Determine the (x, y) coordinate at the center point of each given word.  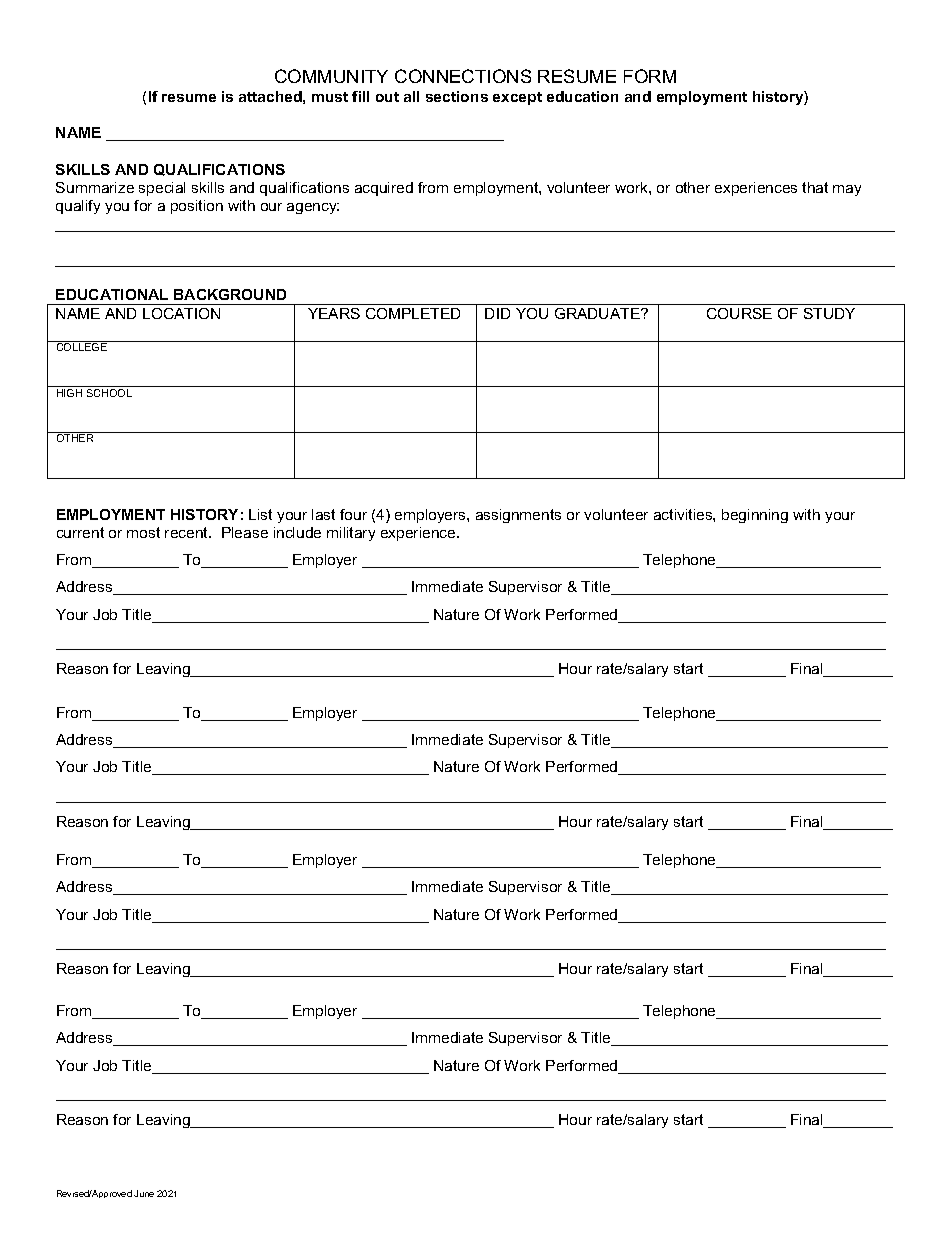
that (815, 187)
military (351, 534)
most (143, 532)
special (162, 189)
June (144, 1193)
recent (187, 532)
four (353, 514)
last (323, 514)
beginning (755, 516)
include (297, 532)
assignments (518, 516)
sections (457, 96)
